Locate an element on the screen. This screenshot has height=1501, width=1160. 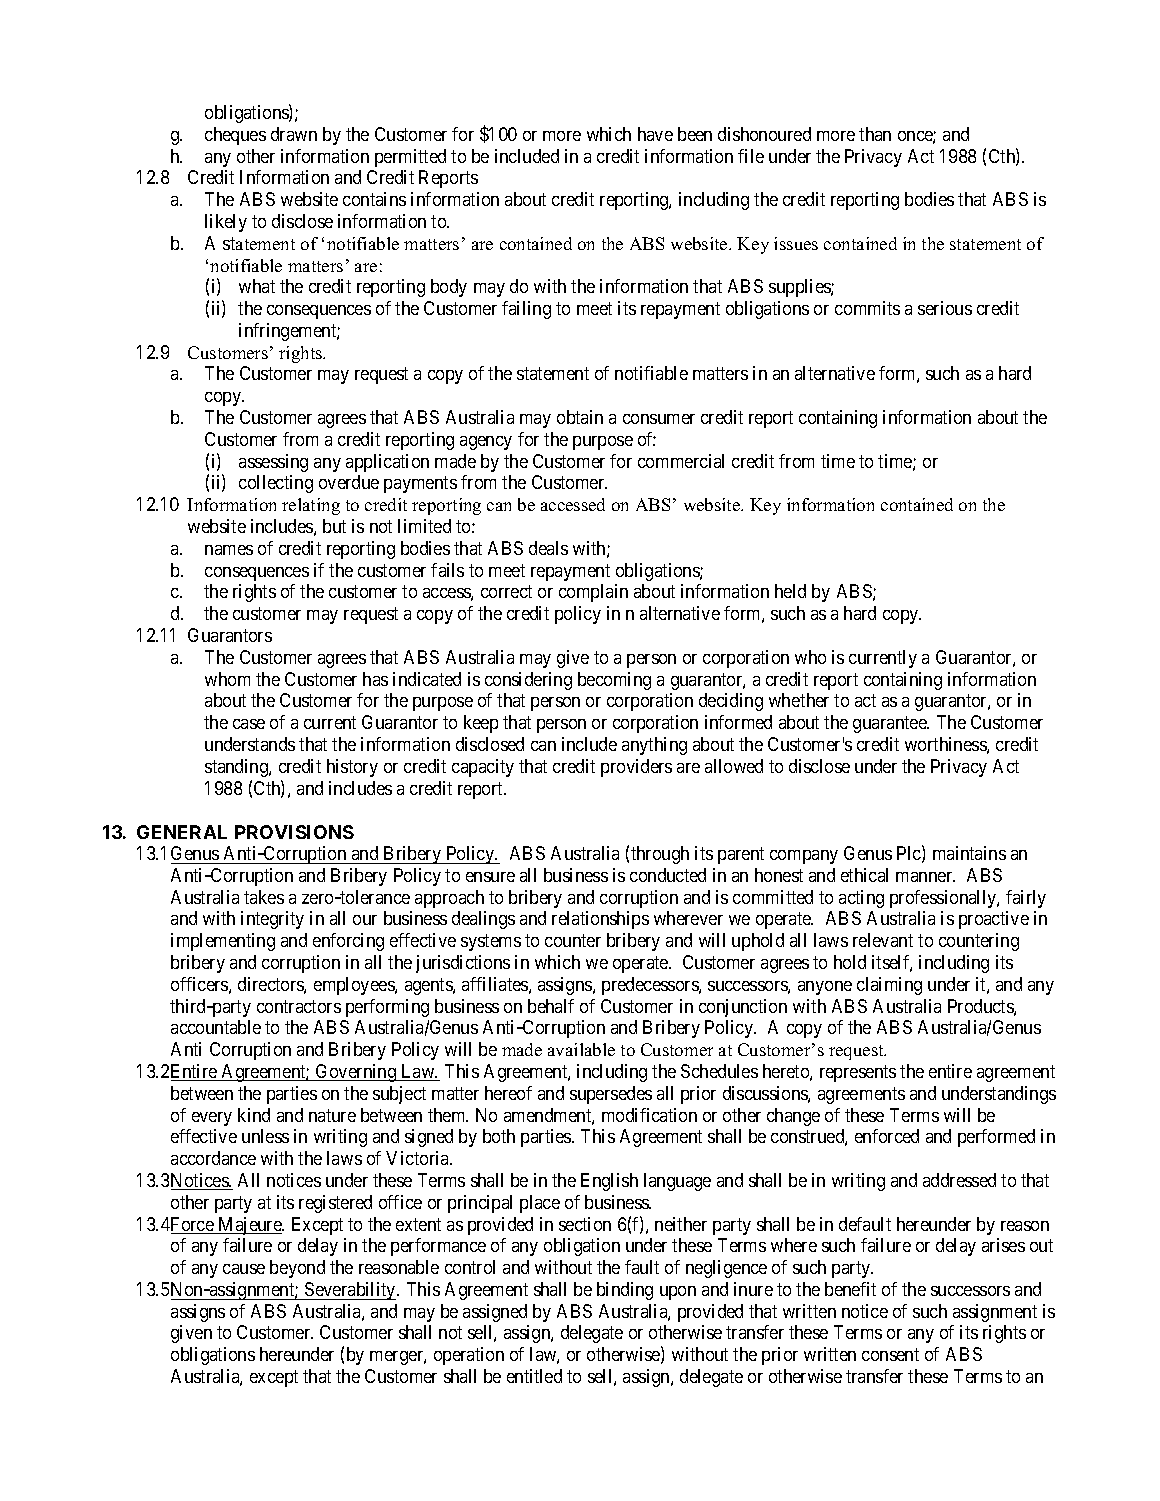
assessing is located at coordinates (273, 463).
